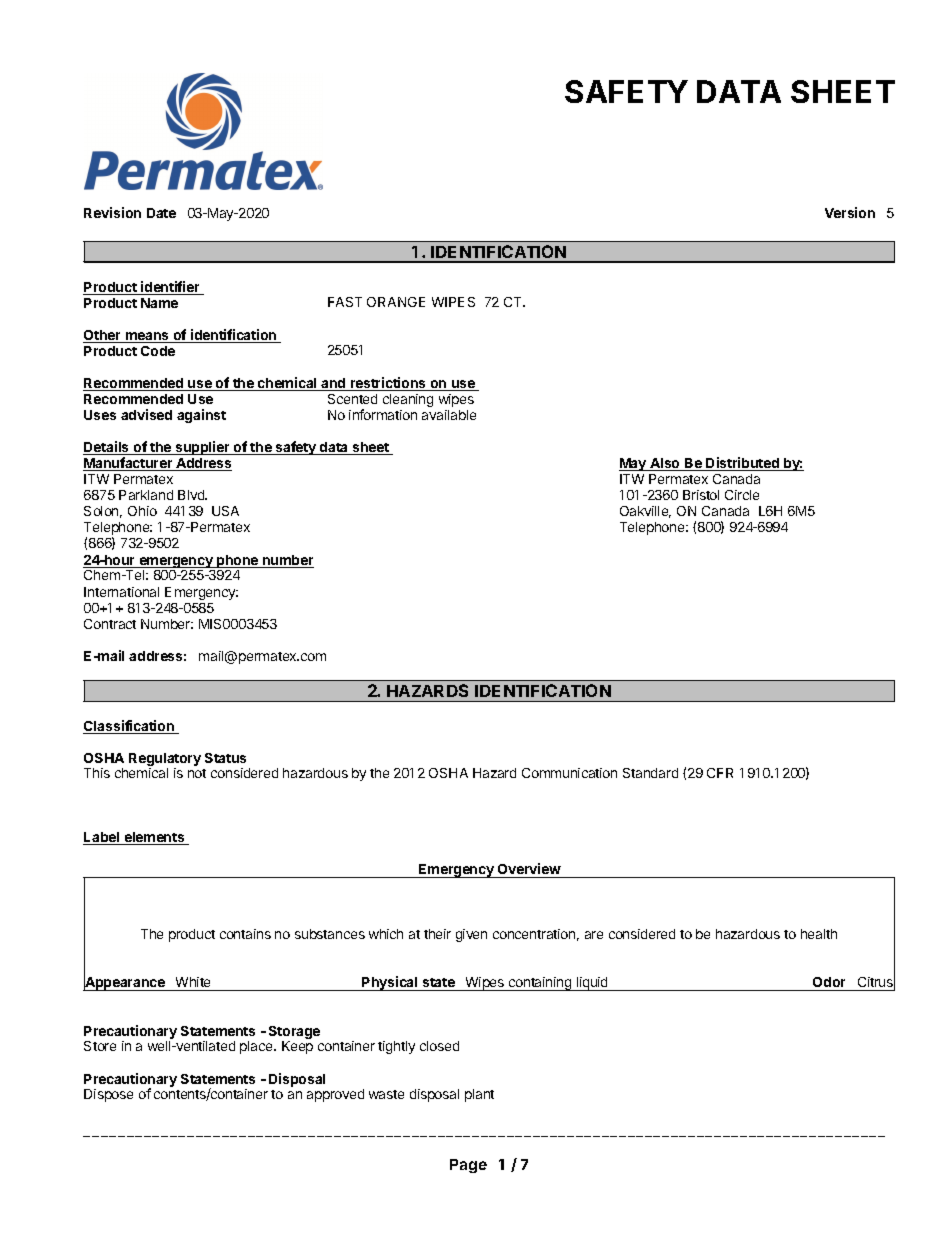 The height and width of the screenshot is (1233, 952). What do you see at coordinates (471, 935) in the screenshot?
I see `given` at bounding box center [471, 935].
